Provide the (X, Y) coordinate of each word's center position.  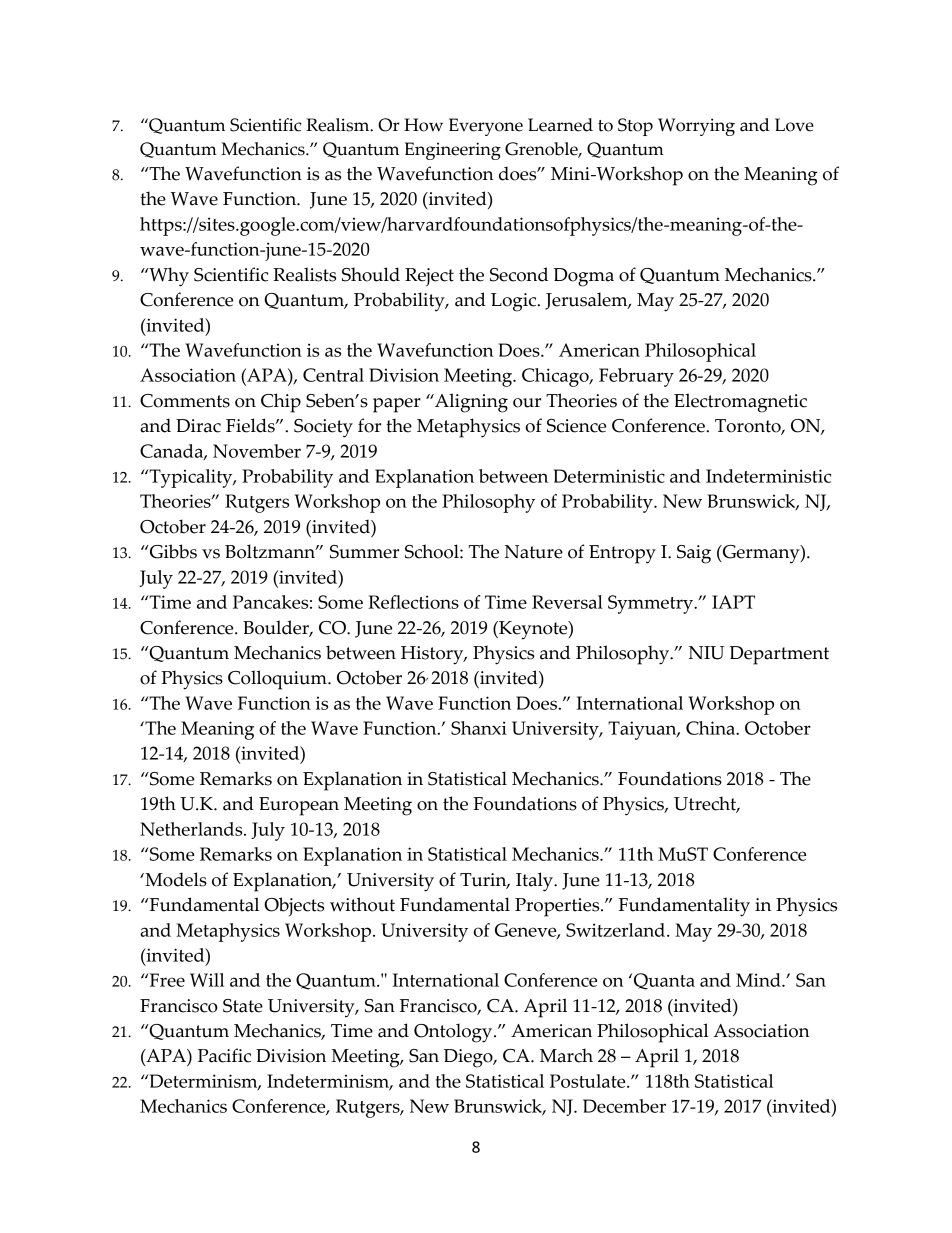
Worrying (696, 127)
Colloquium (278, 680)
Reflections (413, 602)
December (624, 1106)
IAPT (733, 602)
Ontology (454, 1033)
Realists (304, 274)
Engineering (453, 151)
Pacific (224, 1055)
